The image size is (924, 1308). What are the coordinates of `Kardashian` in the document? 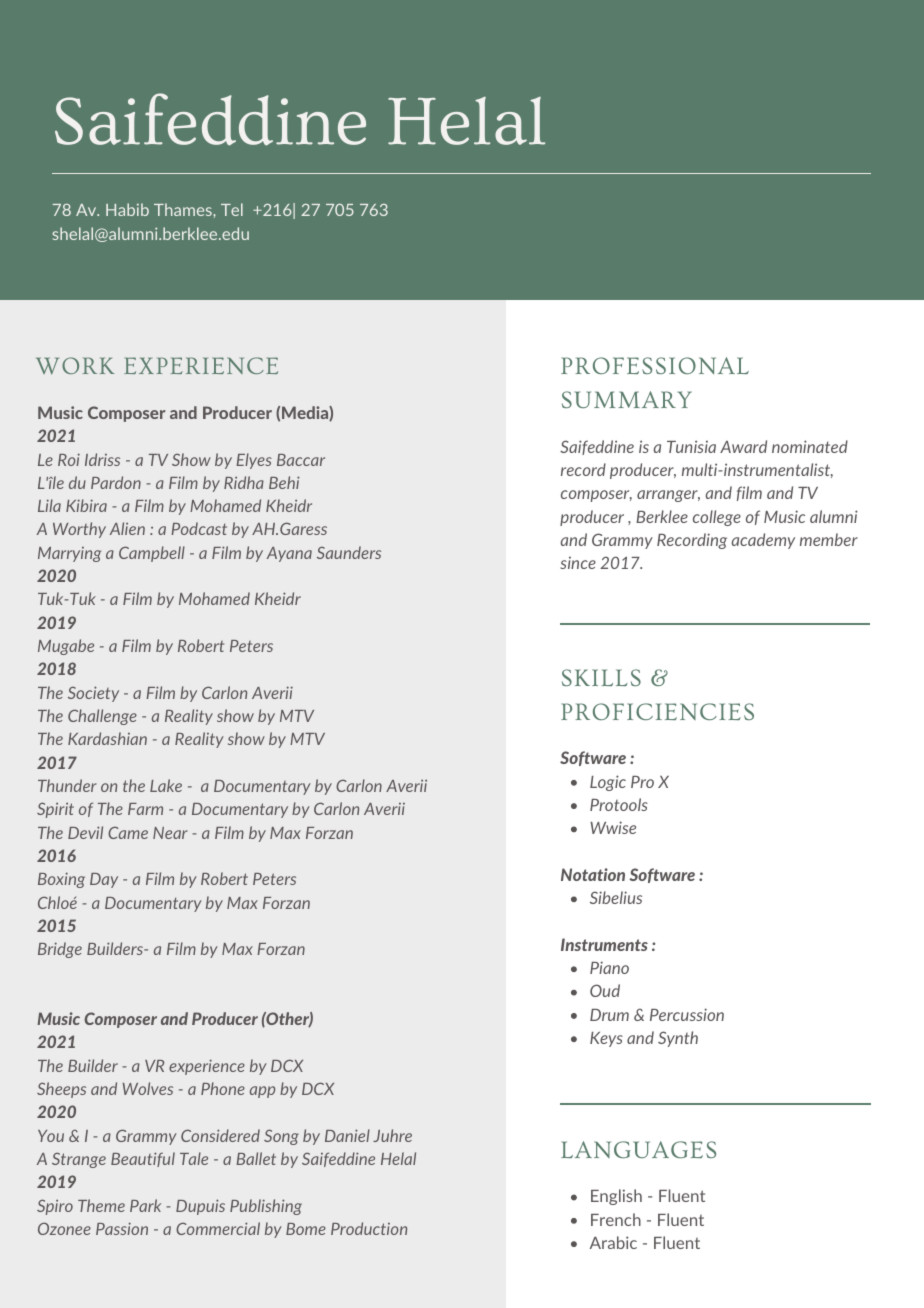 It's located at (107, 738).
